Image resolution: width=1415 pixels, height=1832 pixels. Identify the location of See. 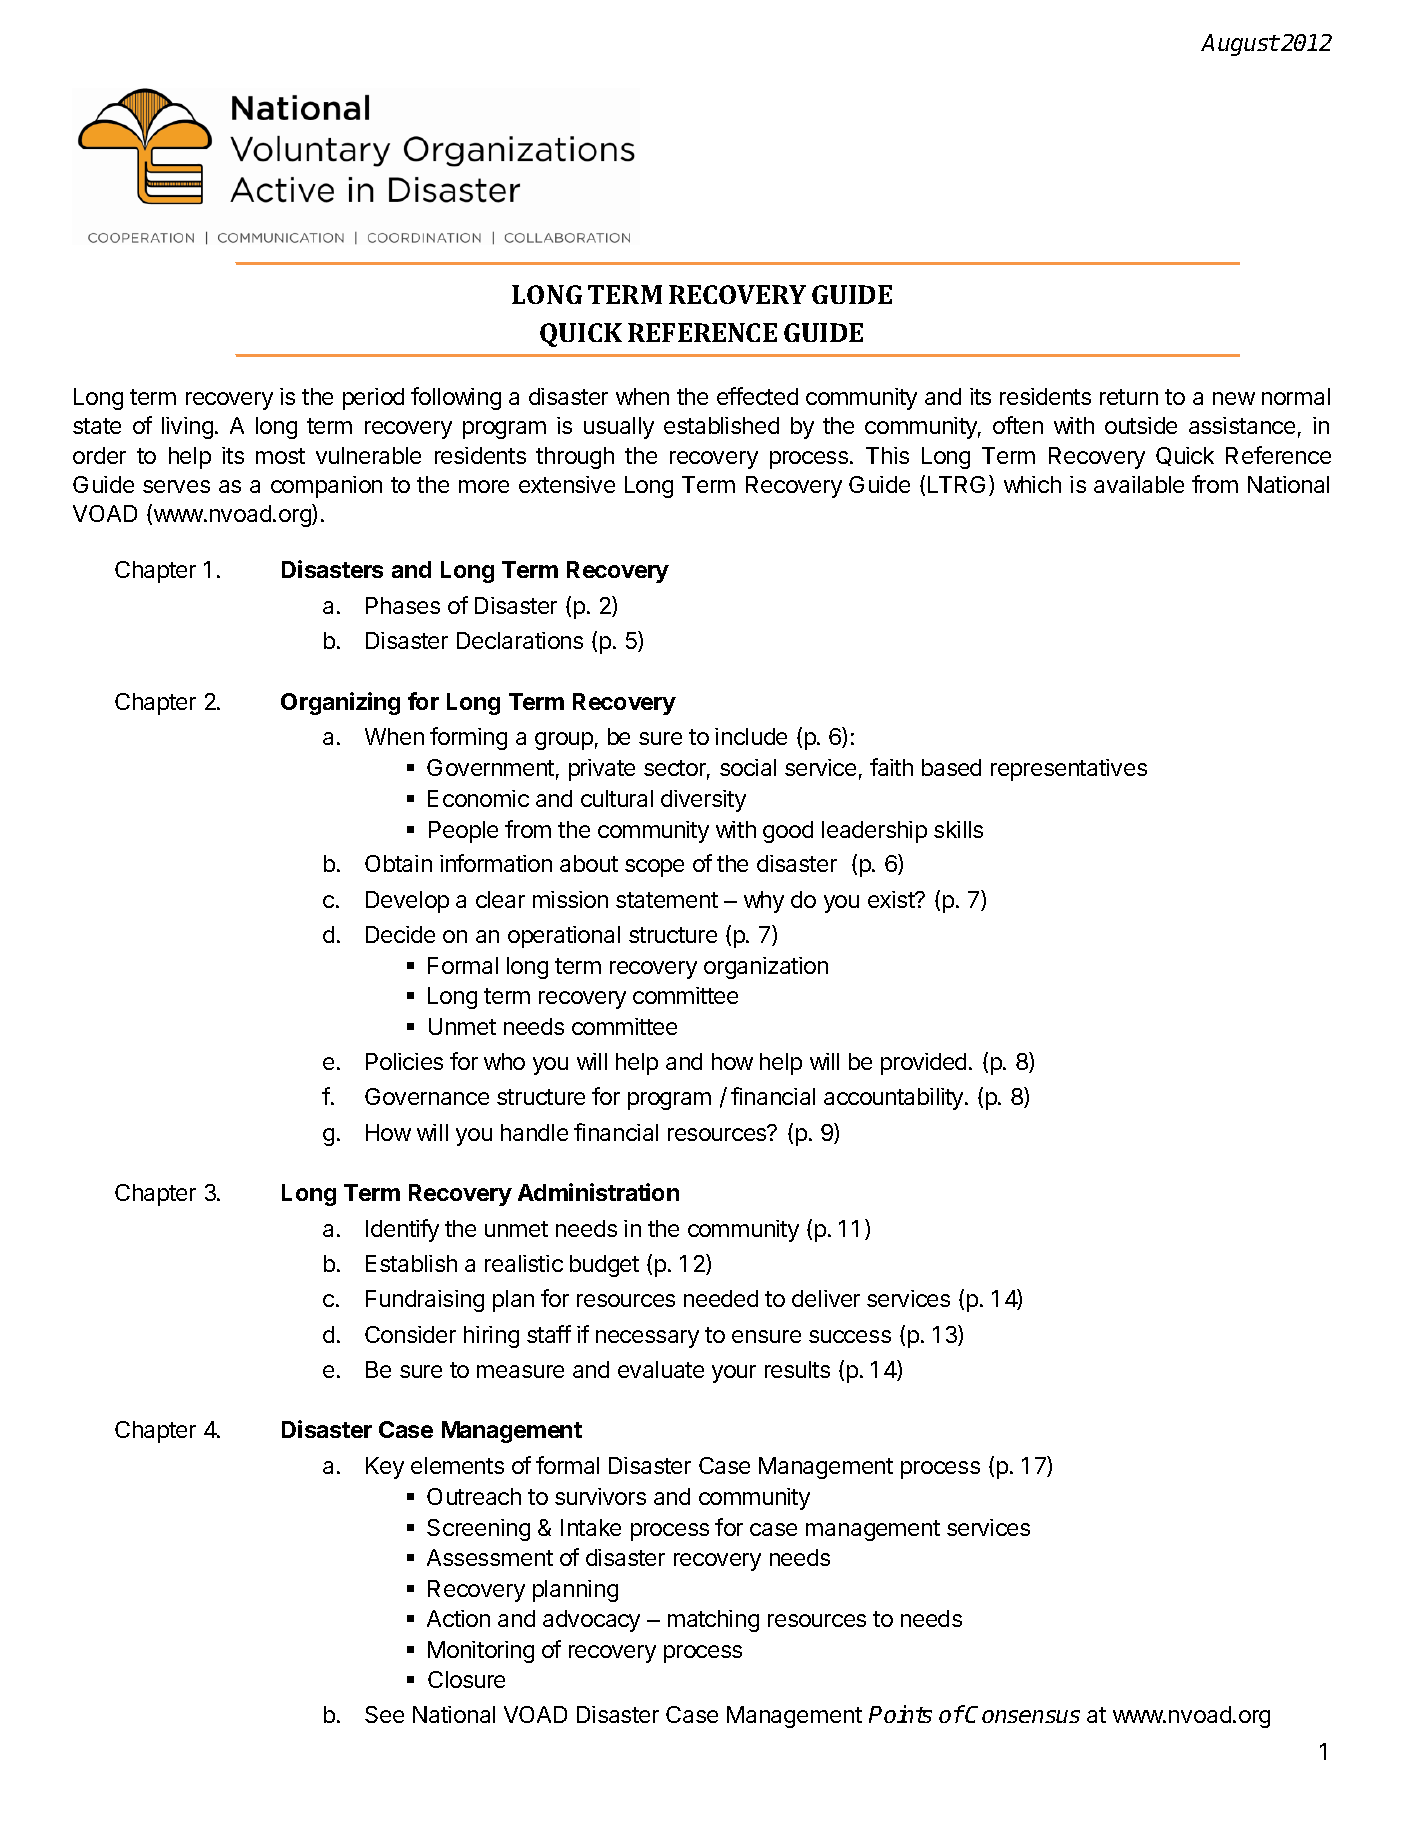
(384, 1714).
